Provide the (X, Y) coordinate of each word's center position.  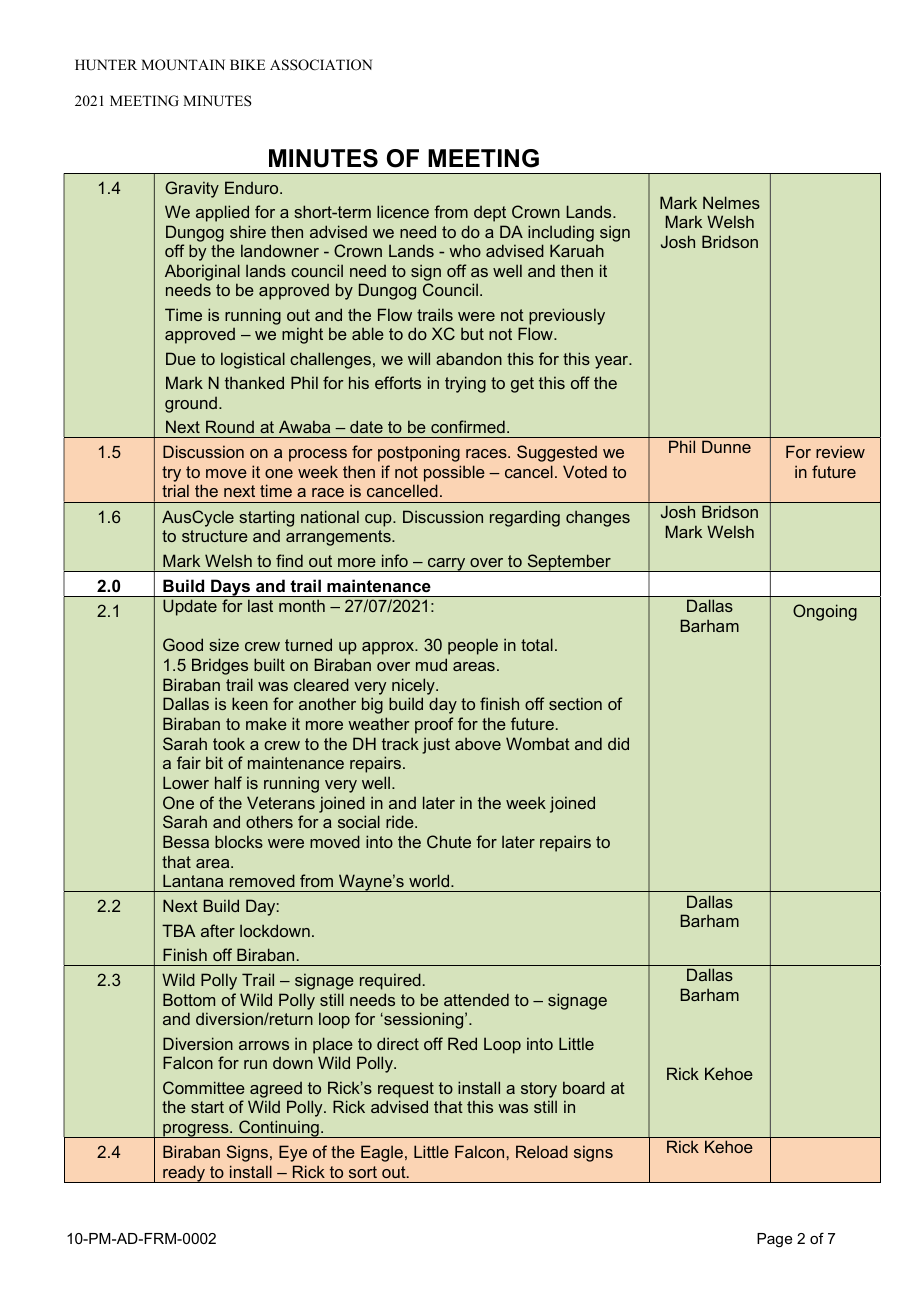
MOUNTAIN (183, 65)
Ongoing (825, 612)
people (473, 646)
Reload (542, 1151)
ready (184, 1174)
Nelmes (731, 202)
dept (490, 214)
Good (183, 644)
